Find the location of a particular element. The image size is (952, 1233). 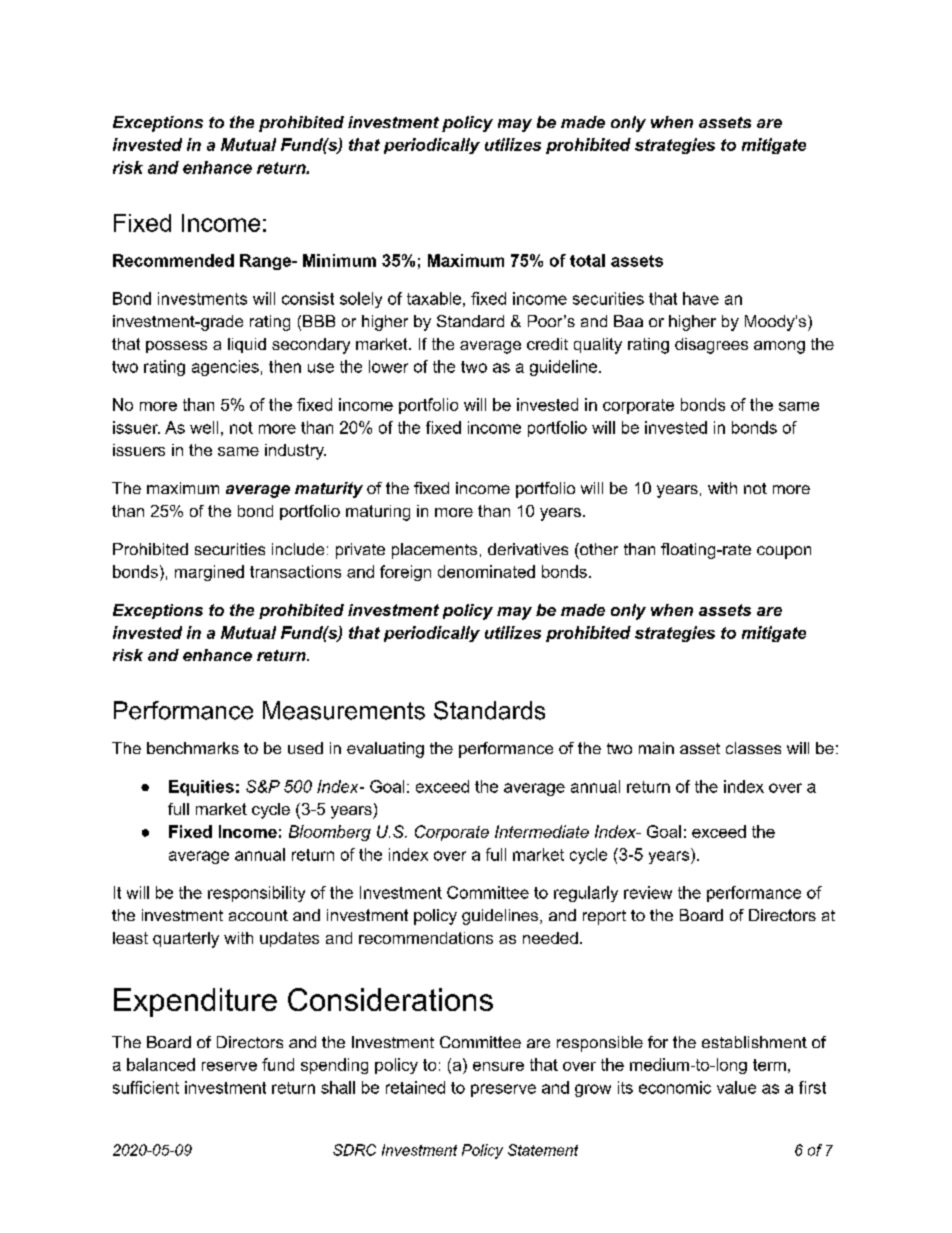

solely is located at coordinates (361, 300).
